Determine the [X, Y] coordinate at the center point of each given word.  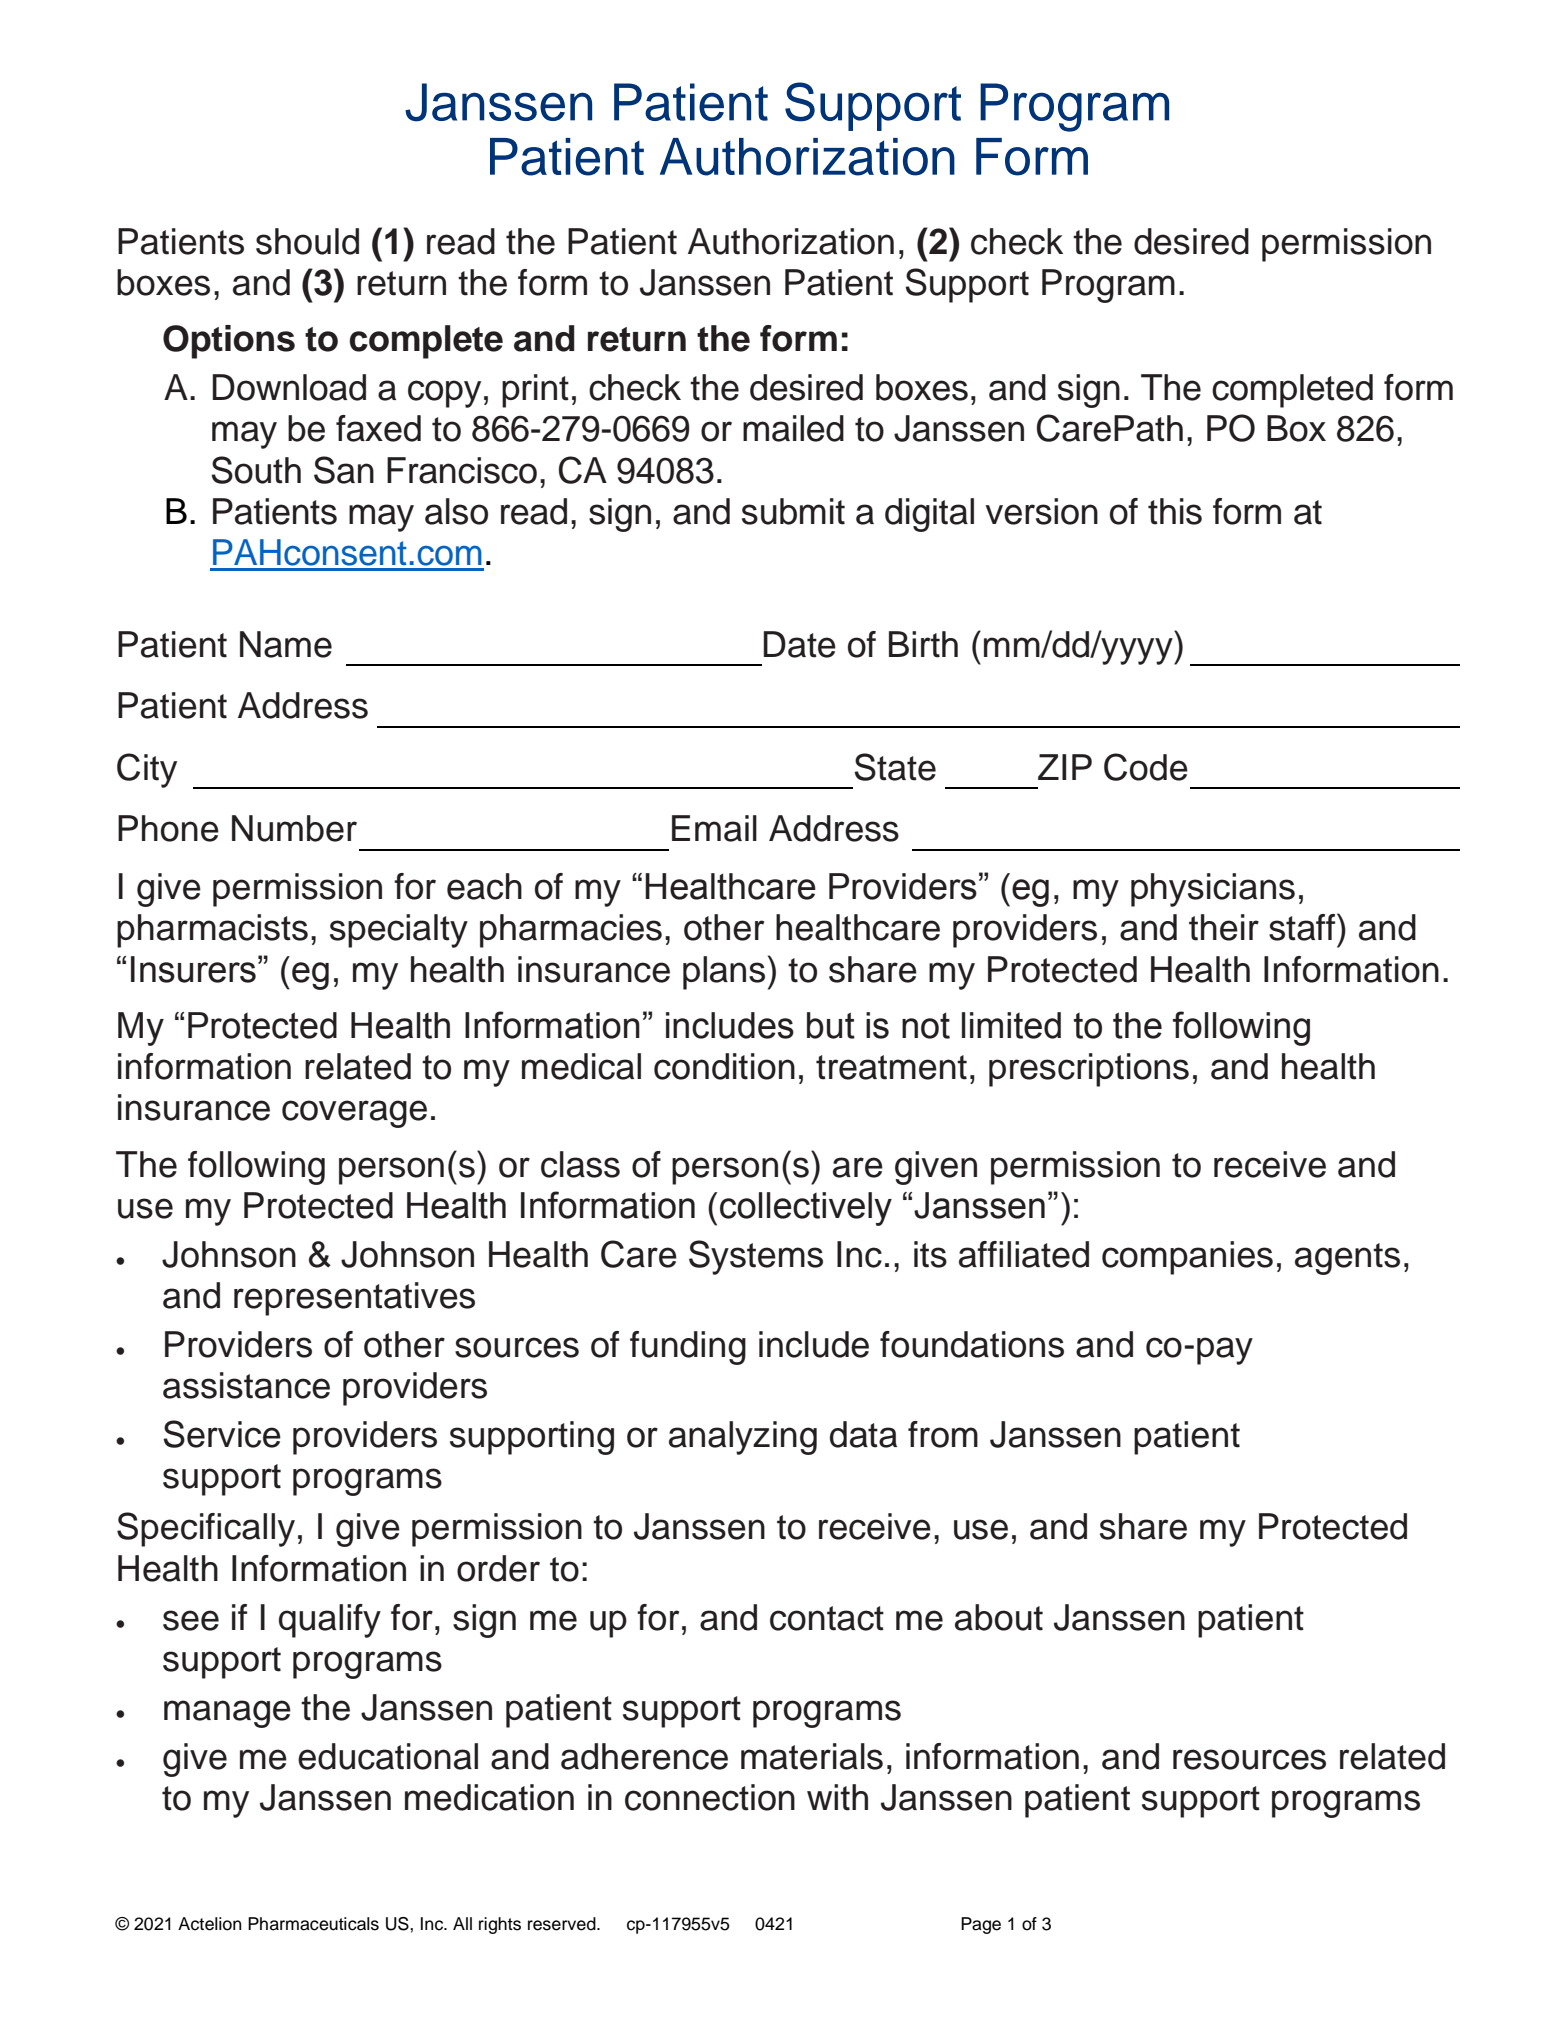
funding [688, 1348]
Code [1146, 767]
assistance [246, 1385]
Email [714, 828]
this [1175, 511]
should [307, 241]
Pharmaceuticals [313, 1924]
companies [1187, 1258]
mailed [793, 428]
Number [294, 828]
